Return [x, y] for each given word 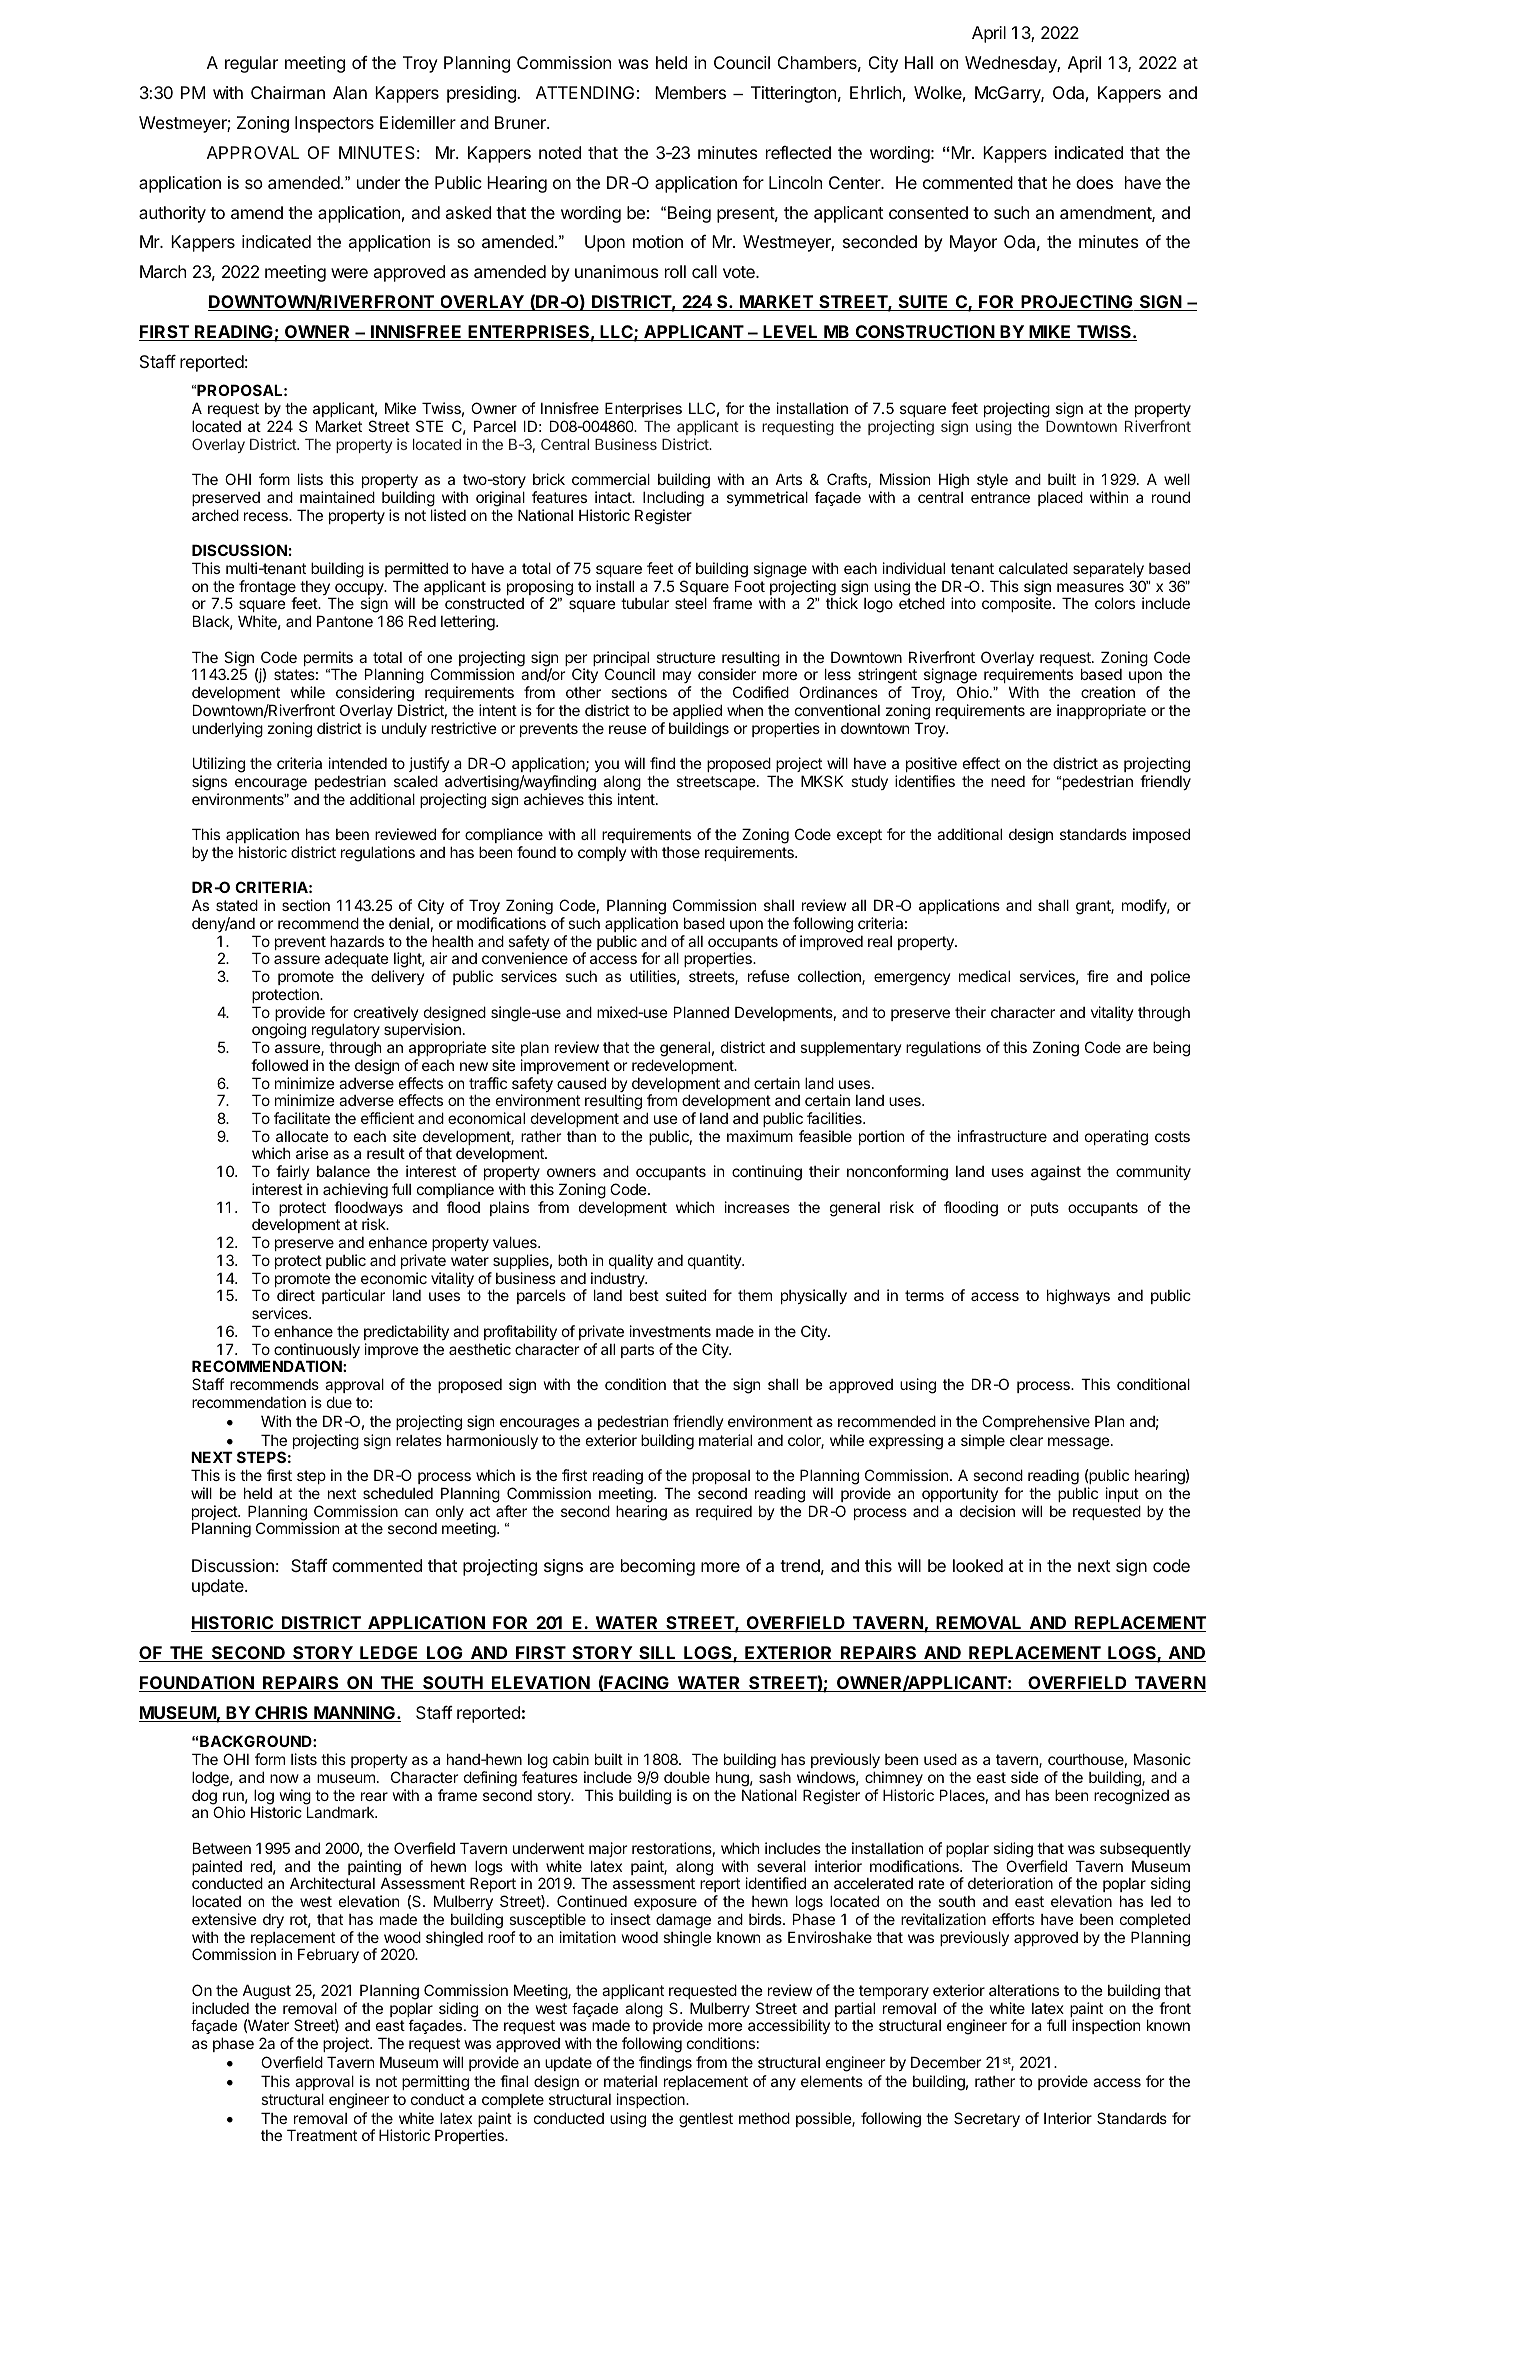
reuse [628, 729]
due [339, 1402]
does [1094, 182]
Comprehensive [1036, 1422]
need [1008, 781]
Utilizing [219, 765]
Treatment [322, 2135]
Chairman [288, 92]
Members [690, 92]
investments [670, 1331]
